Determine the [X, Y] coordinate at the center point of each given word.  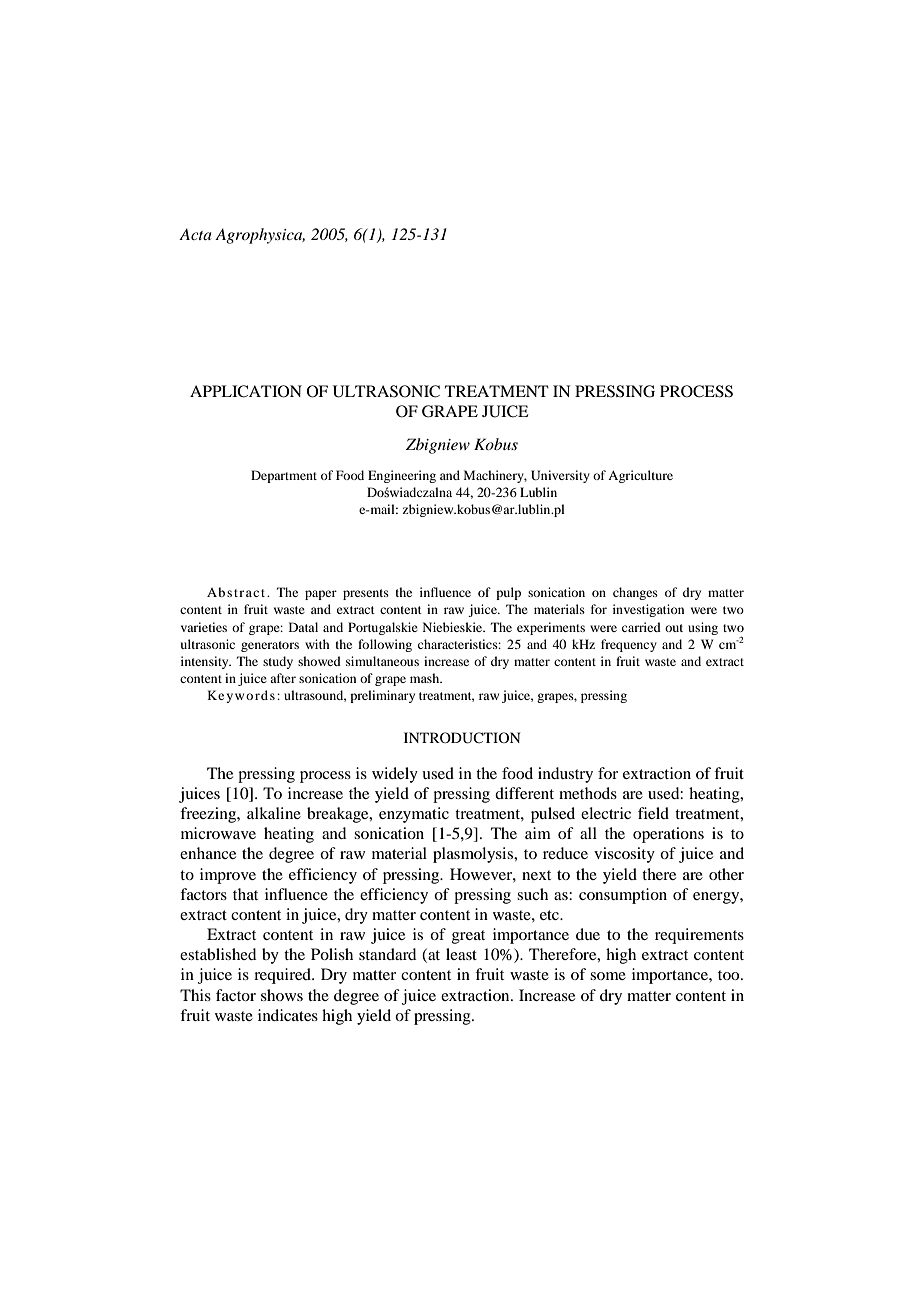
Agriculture [640, 476]
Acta [195, 234]
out [674, 628]
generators [270, 646]
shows [282, 995]
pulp [508, 593]
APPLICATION [246, 391]
